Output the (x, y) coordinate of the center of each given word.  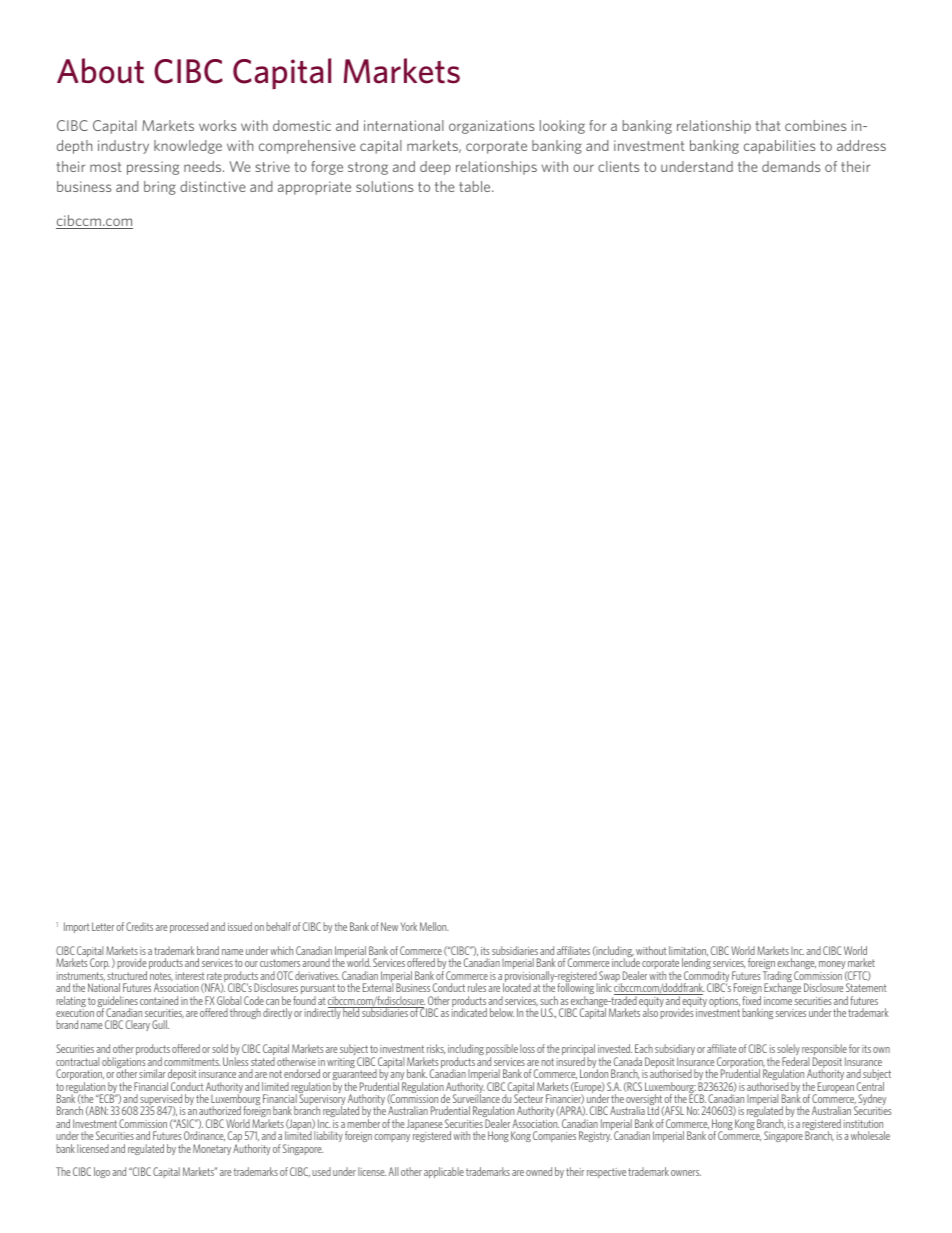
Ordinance (204, 1136)
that (768, 125)
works (217, 125)
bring (160, 188)
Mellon (434, 926)
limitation (688, 951)
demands (791, 166)
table (476, 186)
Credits (139, 926)
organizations (491, 127)
